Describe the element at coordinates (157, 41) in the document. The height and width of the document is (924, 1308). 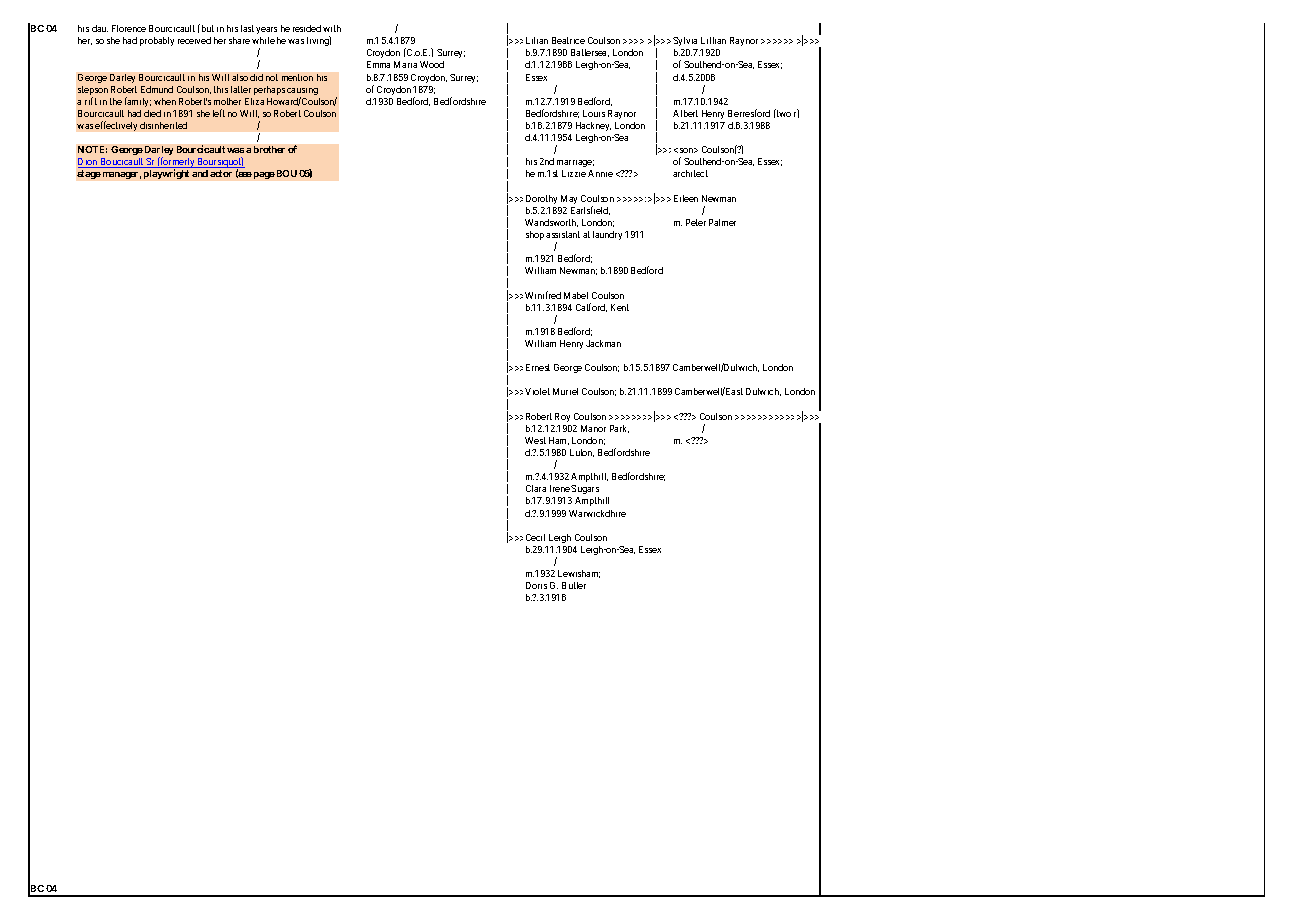
I see `probably` at that location.
